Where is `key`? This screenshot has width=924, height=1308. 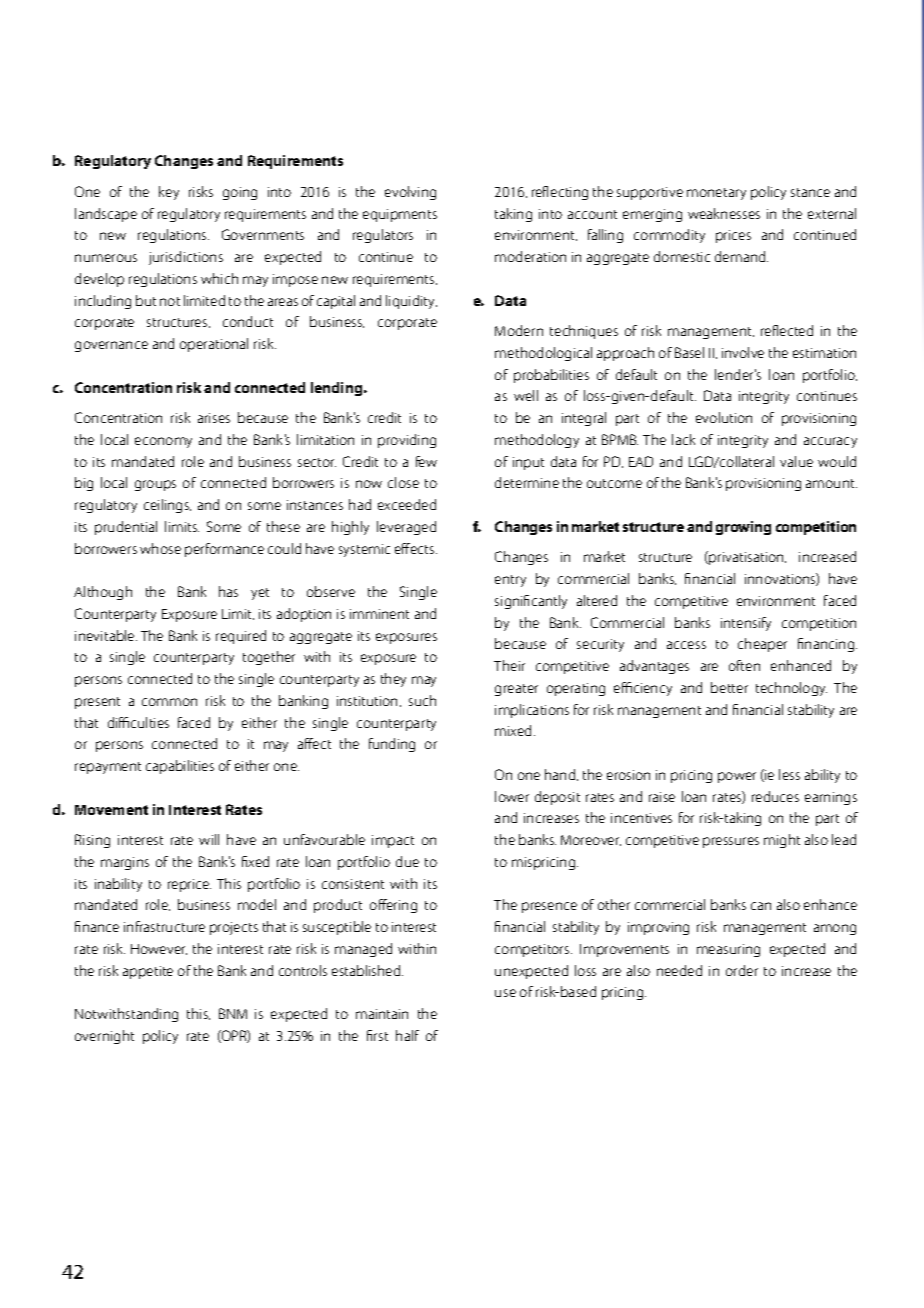
key is located at coordinates (169, 193).
